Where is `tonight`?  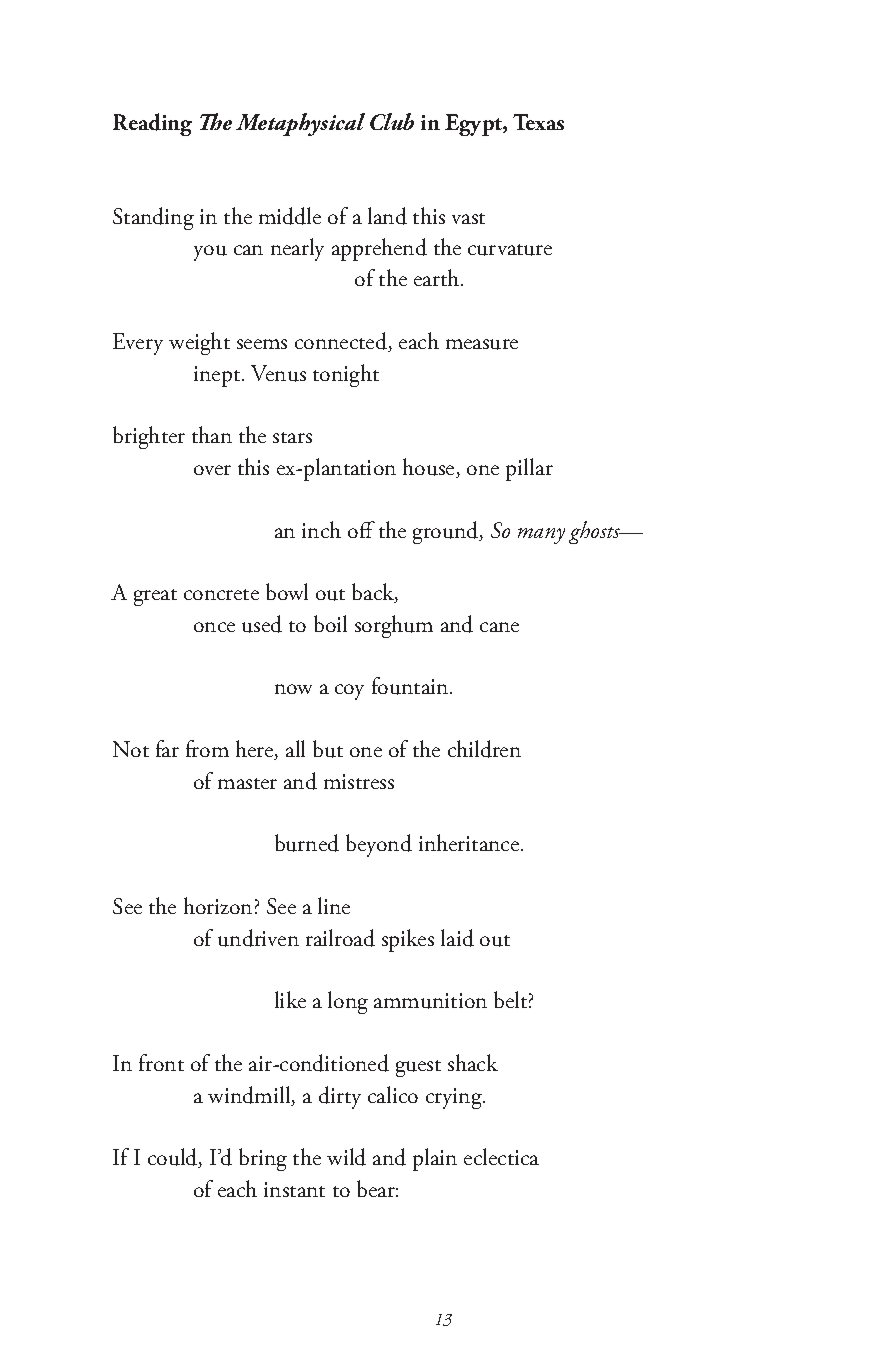 tonight is located at coordinates (346, 375).
